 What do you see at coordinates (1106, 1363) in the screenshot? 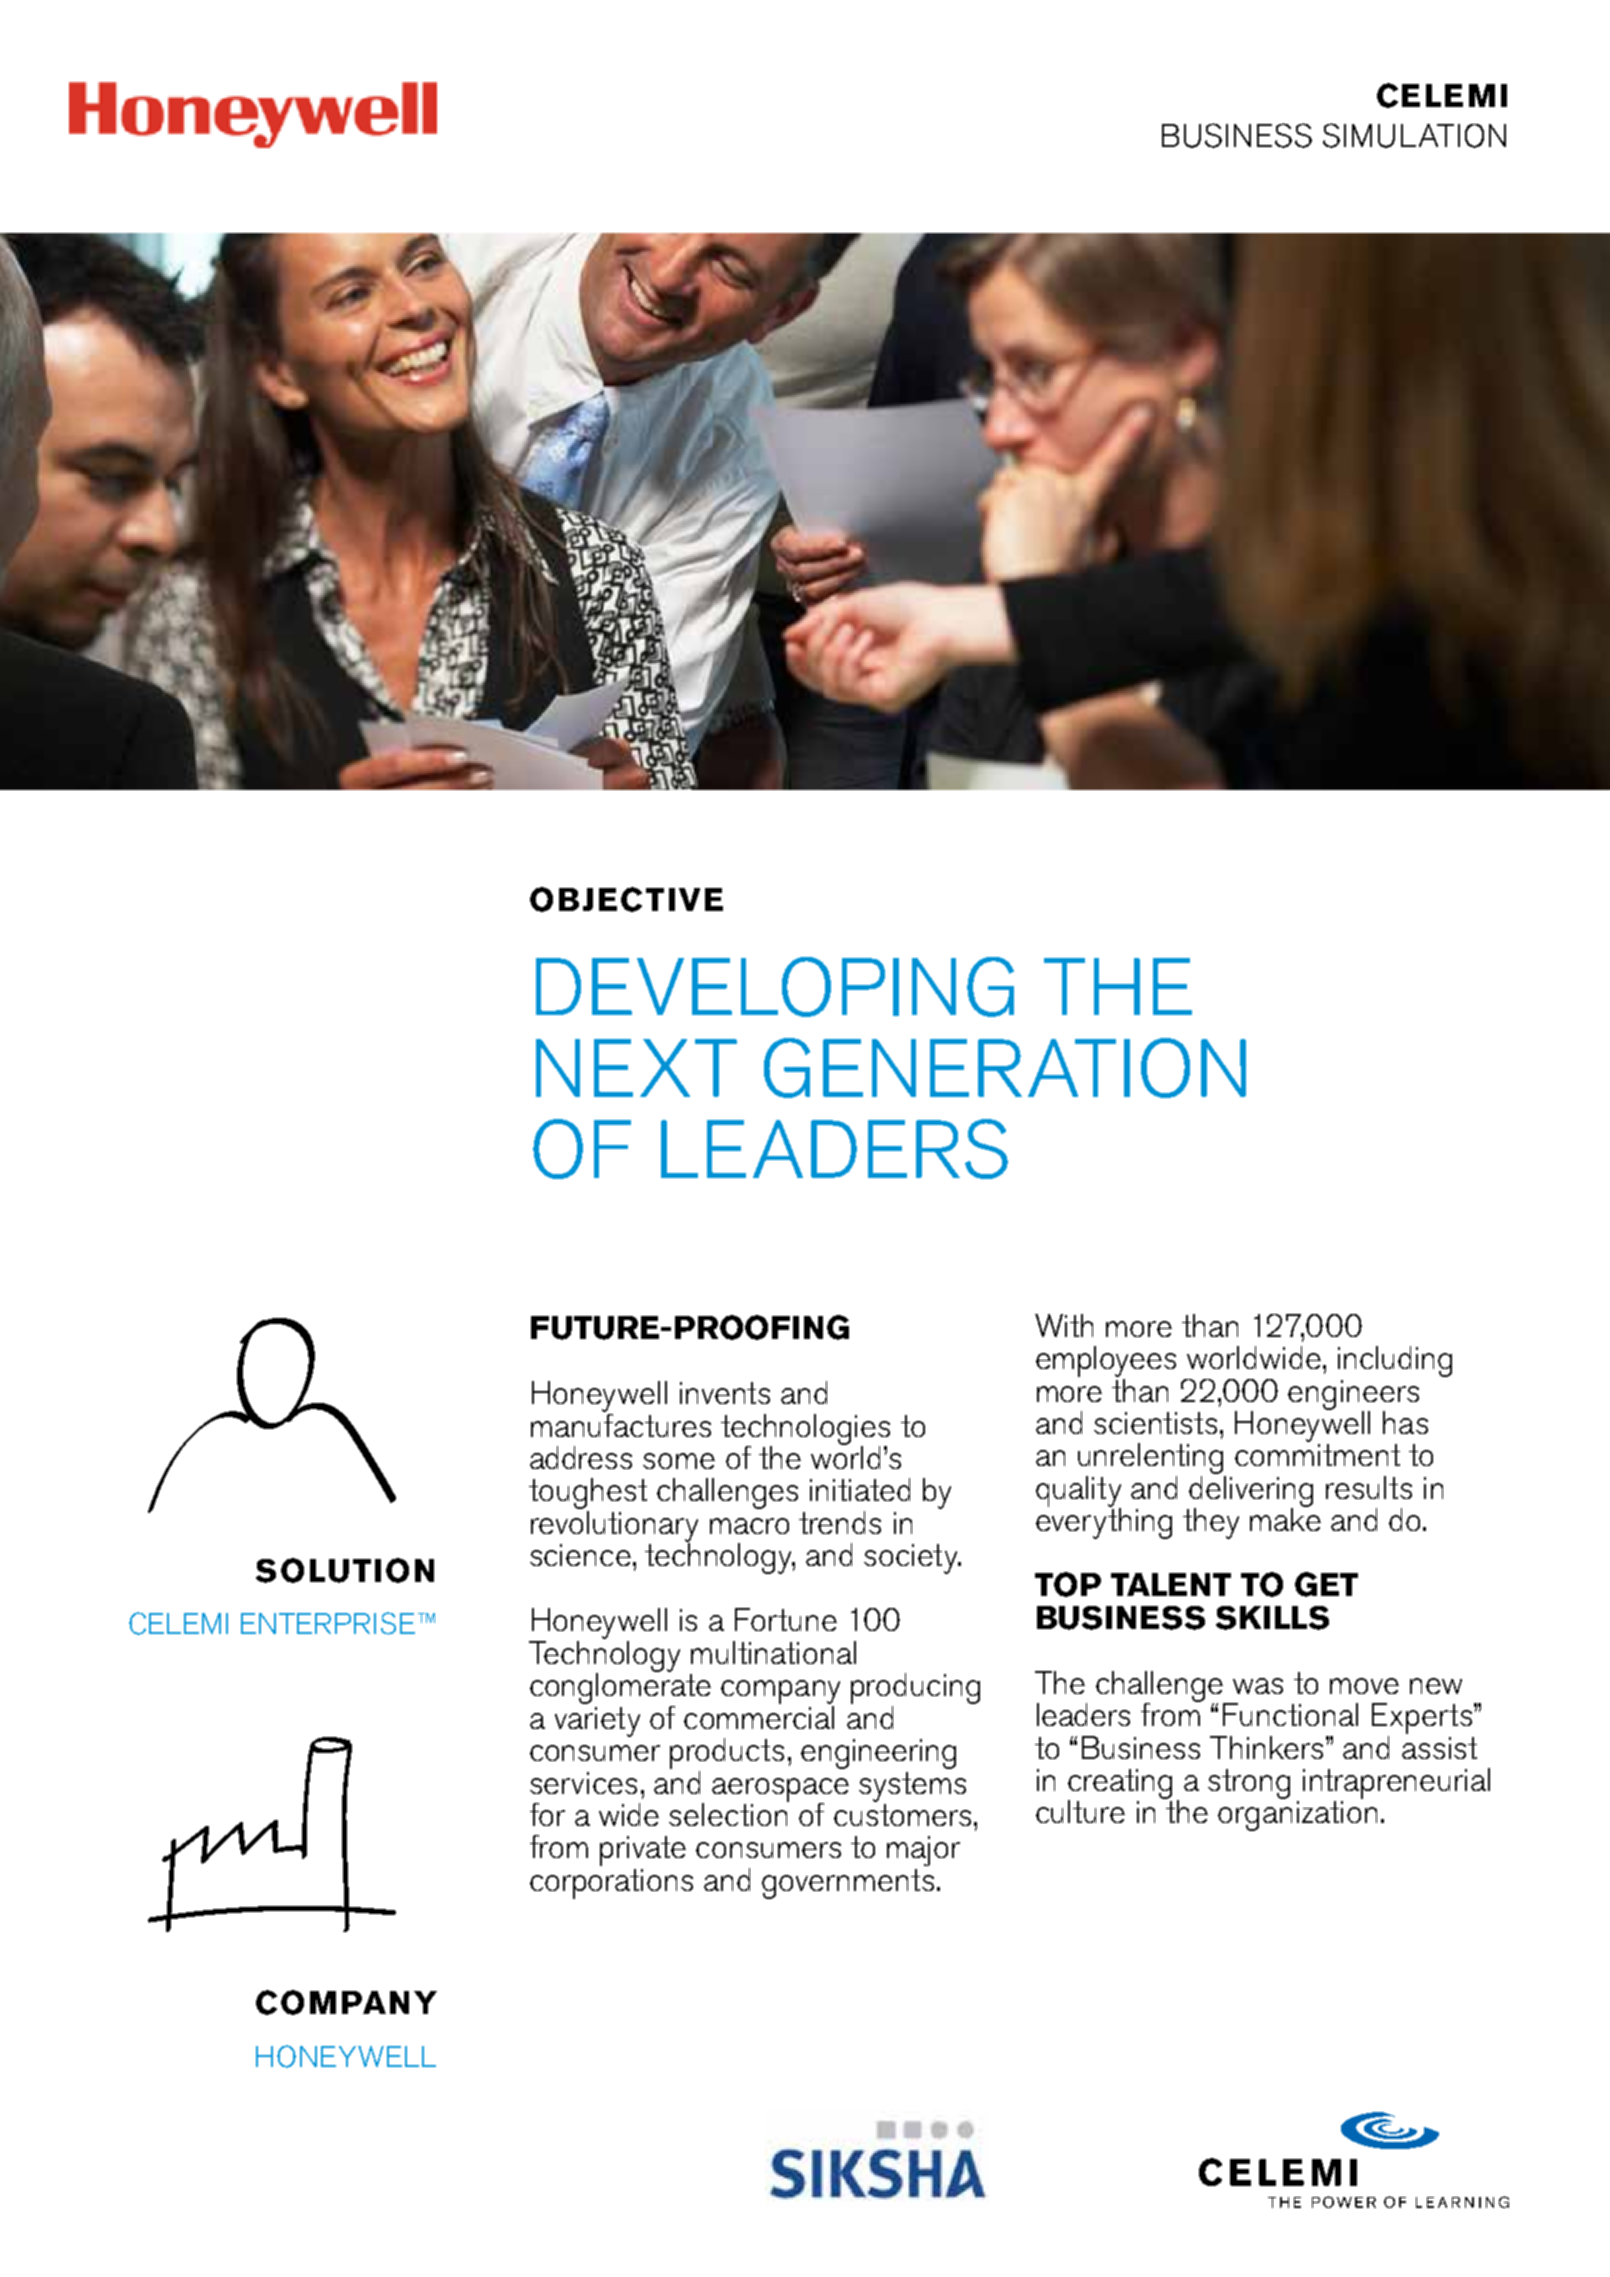
I see `employees` at bounding box center [1106, 1363].
